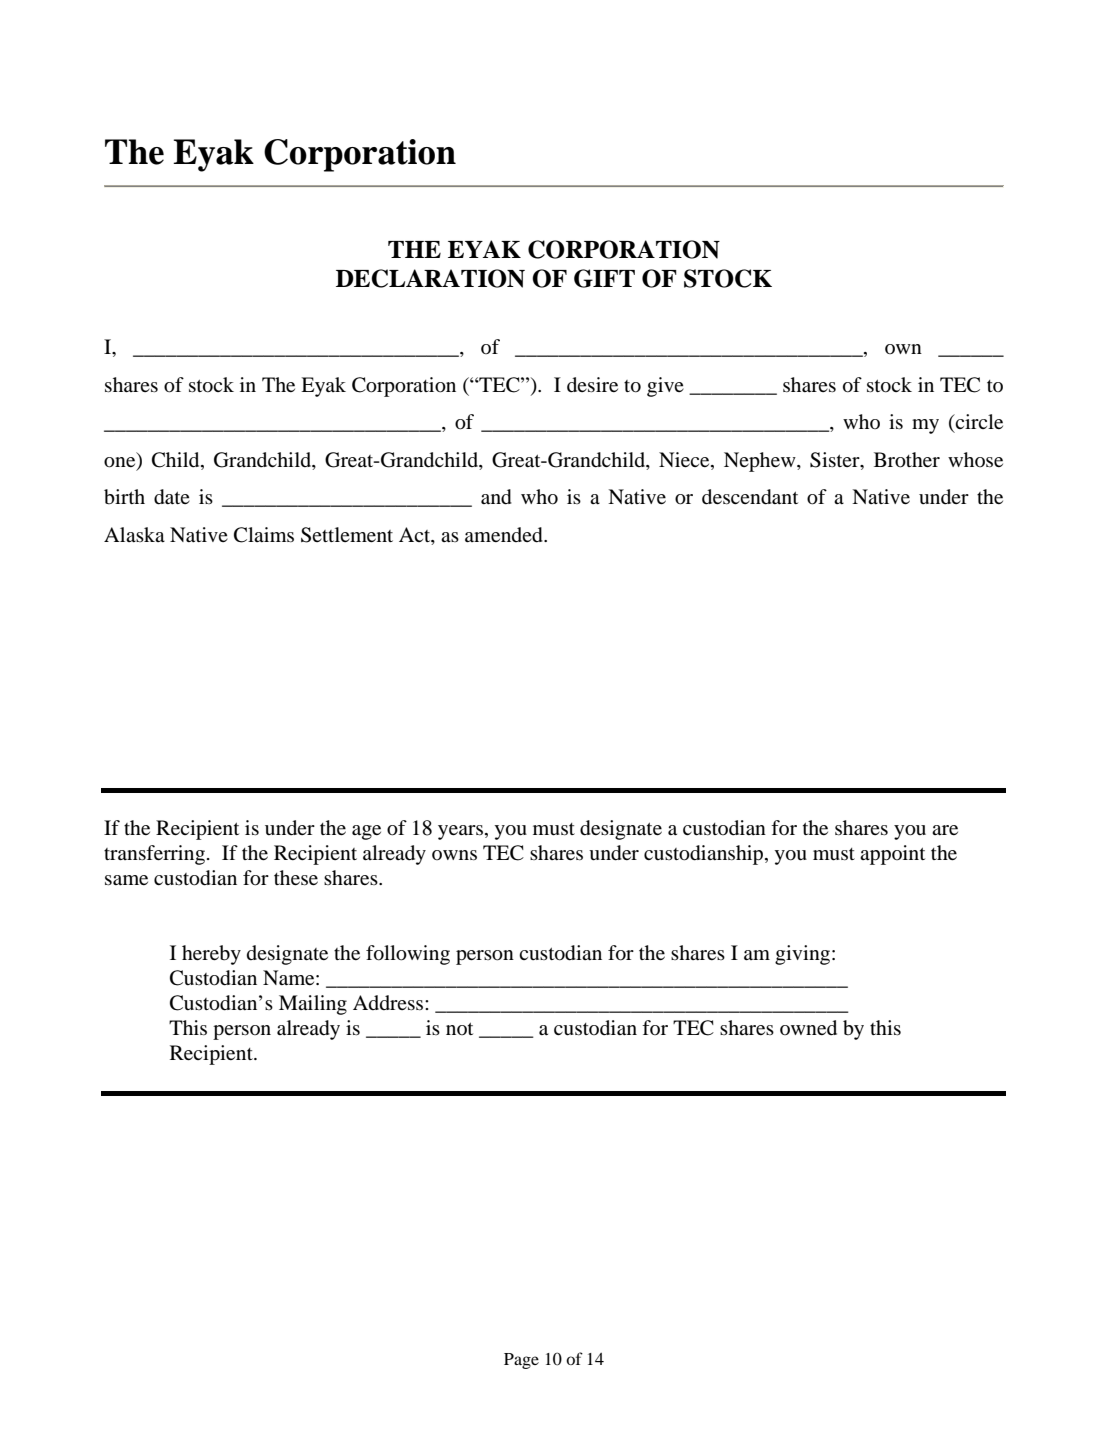  What do you see at coordinates (313, 1005) in the screenshot?
I see `Mailing` at bounding box center [313, 1005].
